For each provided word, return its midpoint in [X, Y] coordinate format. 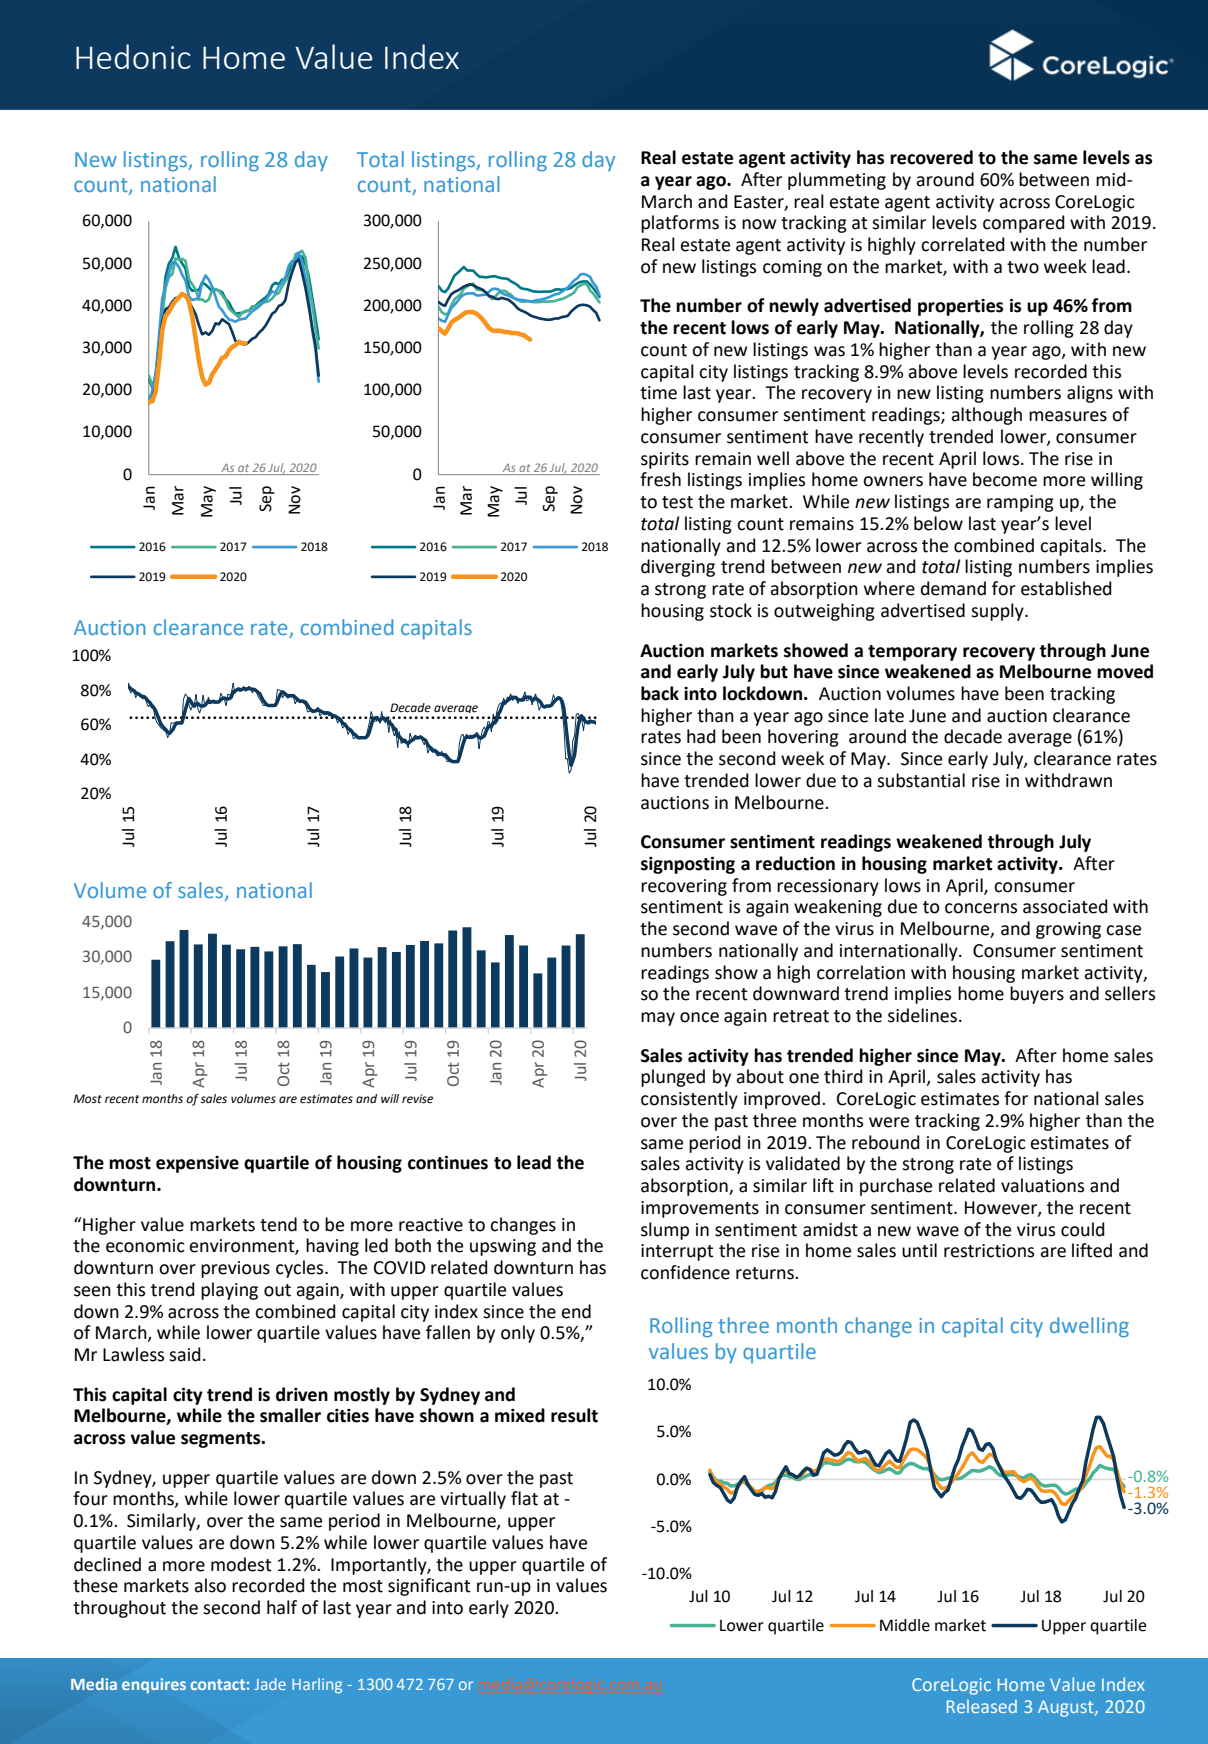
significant [429, 1587]
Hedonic [133, 56]
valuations [1042, 1185]
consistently [689, 1100]
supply [998, 612]
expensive [197, 1164]
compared [1024, 224]
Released [982, 1706]
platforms [680, 224]
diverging [678, 568]
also [210, 1585]
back [660, 693]
